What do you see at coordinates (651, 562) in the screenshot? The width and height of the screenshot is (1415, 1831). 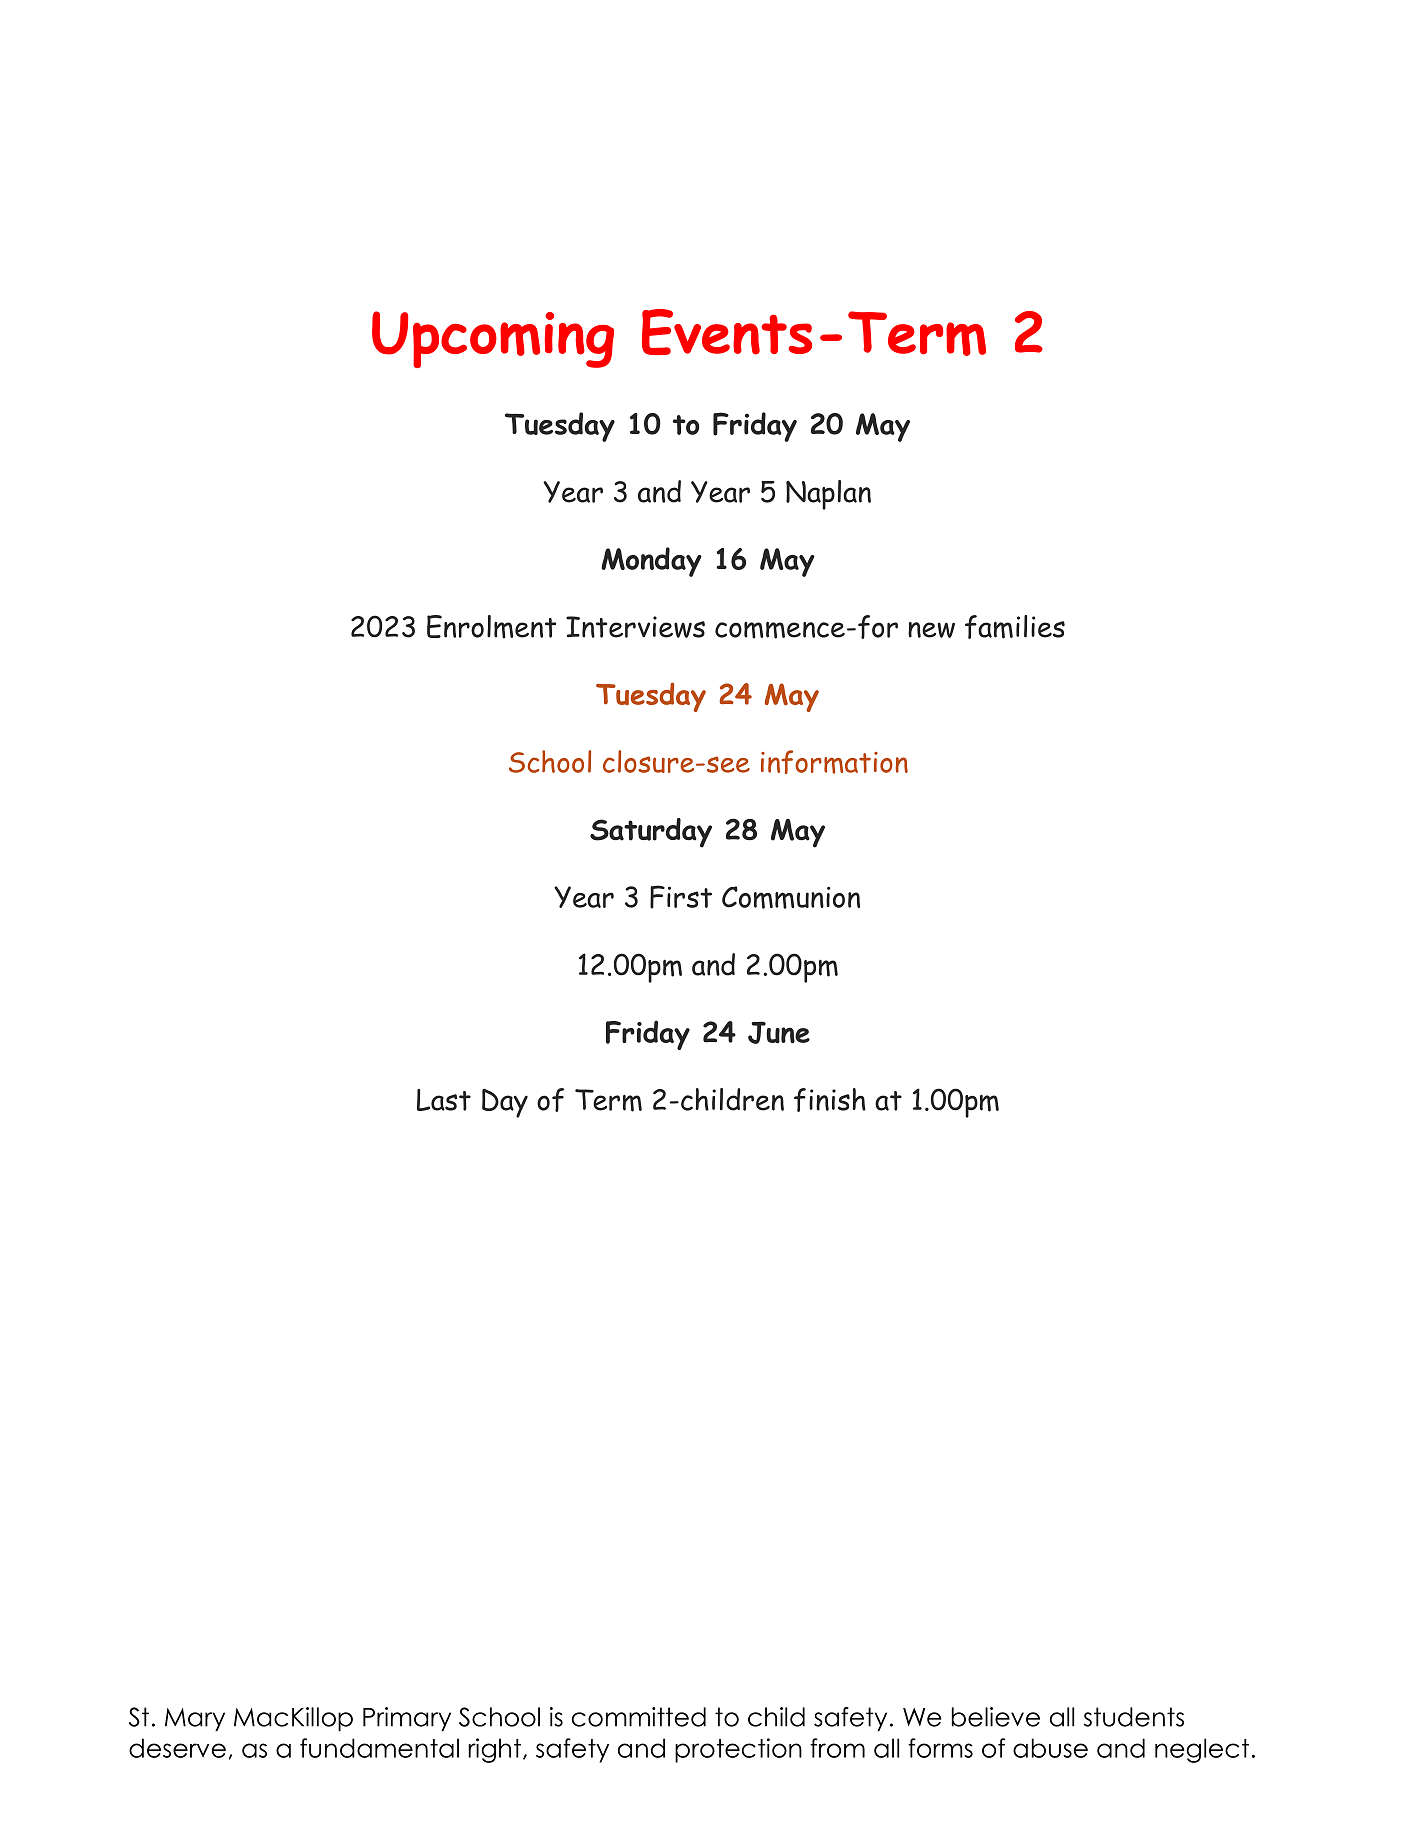 I see `Monday` at bounding box center [651, 562].
